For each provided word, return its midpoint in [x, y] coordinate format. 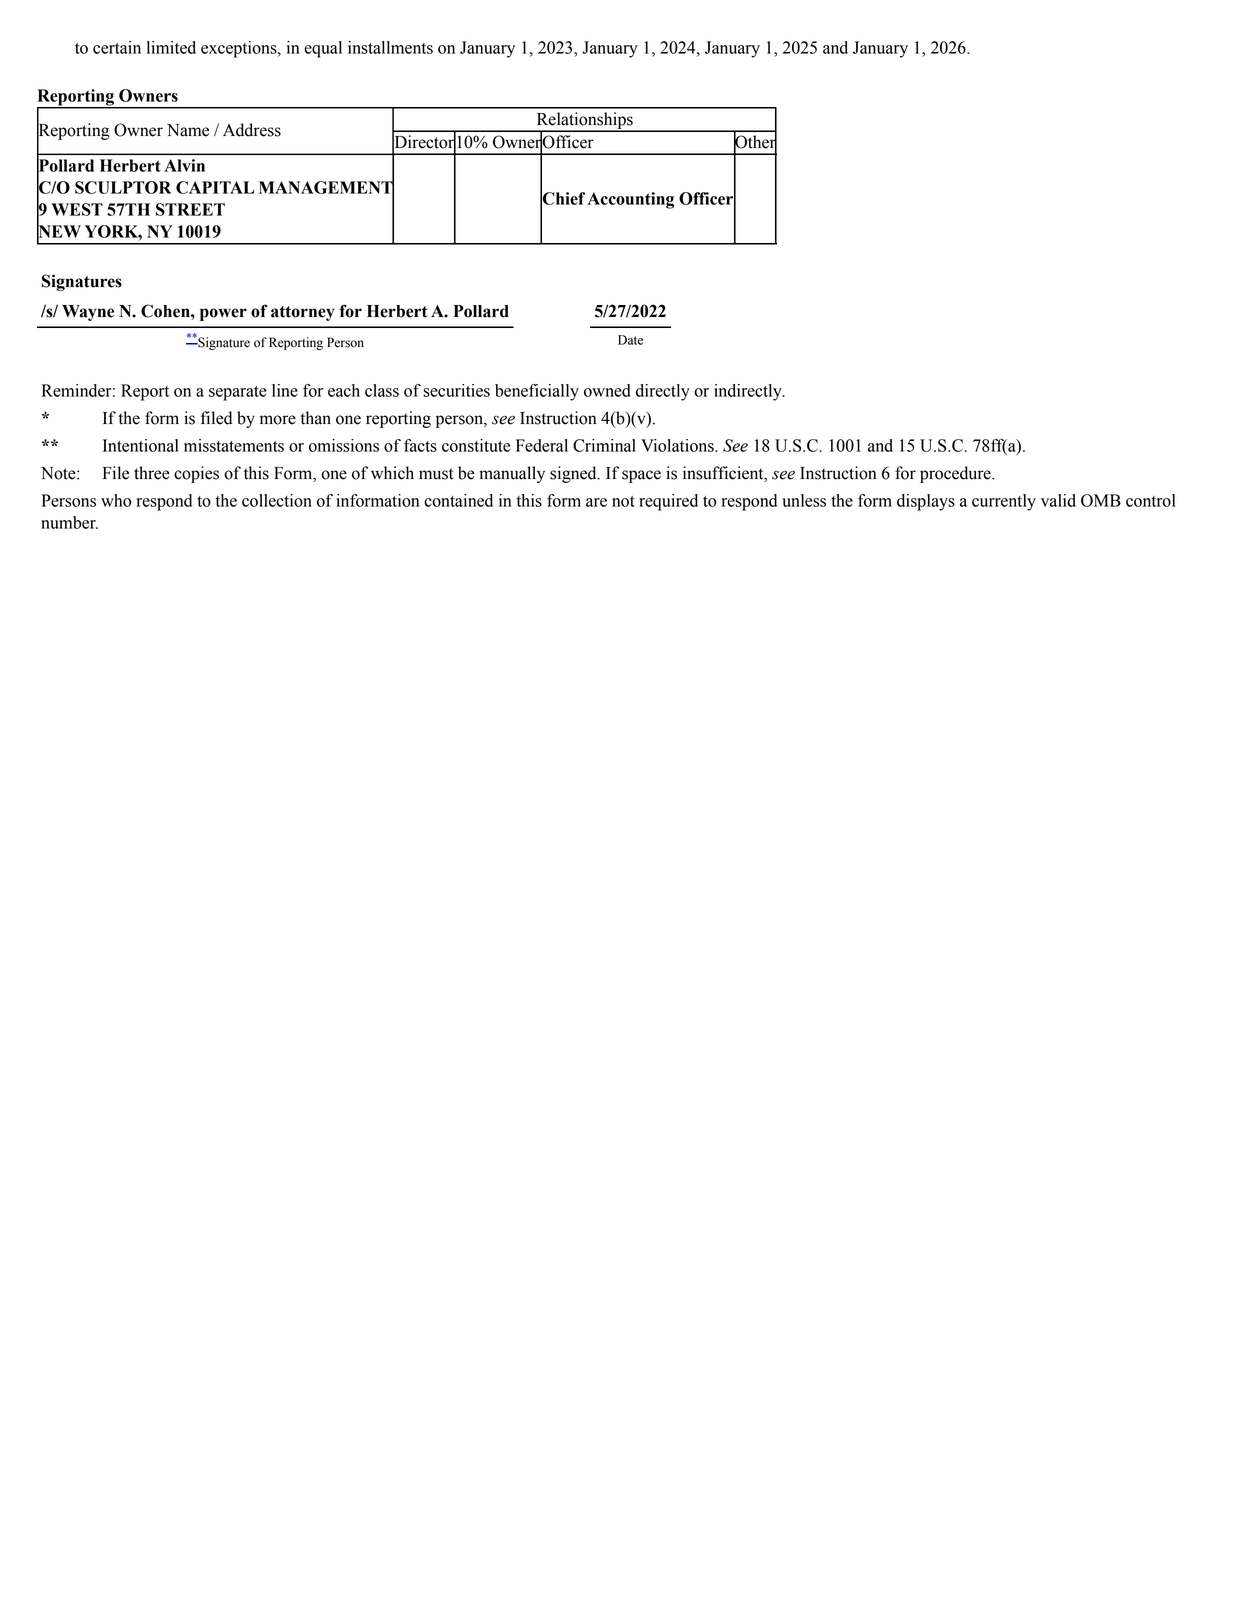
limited [171, 47]
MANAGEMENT [326, 187]
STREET [190, 209]
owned [607, 390]
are [596, 502]
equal [323, 49]
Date [630, 340]
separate [238, 393]
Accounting [631, 200]
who [116, 500]
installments [390, 47]
